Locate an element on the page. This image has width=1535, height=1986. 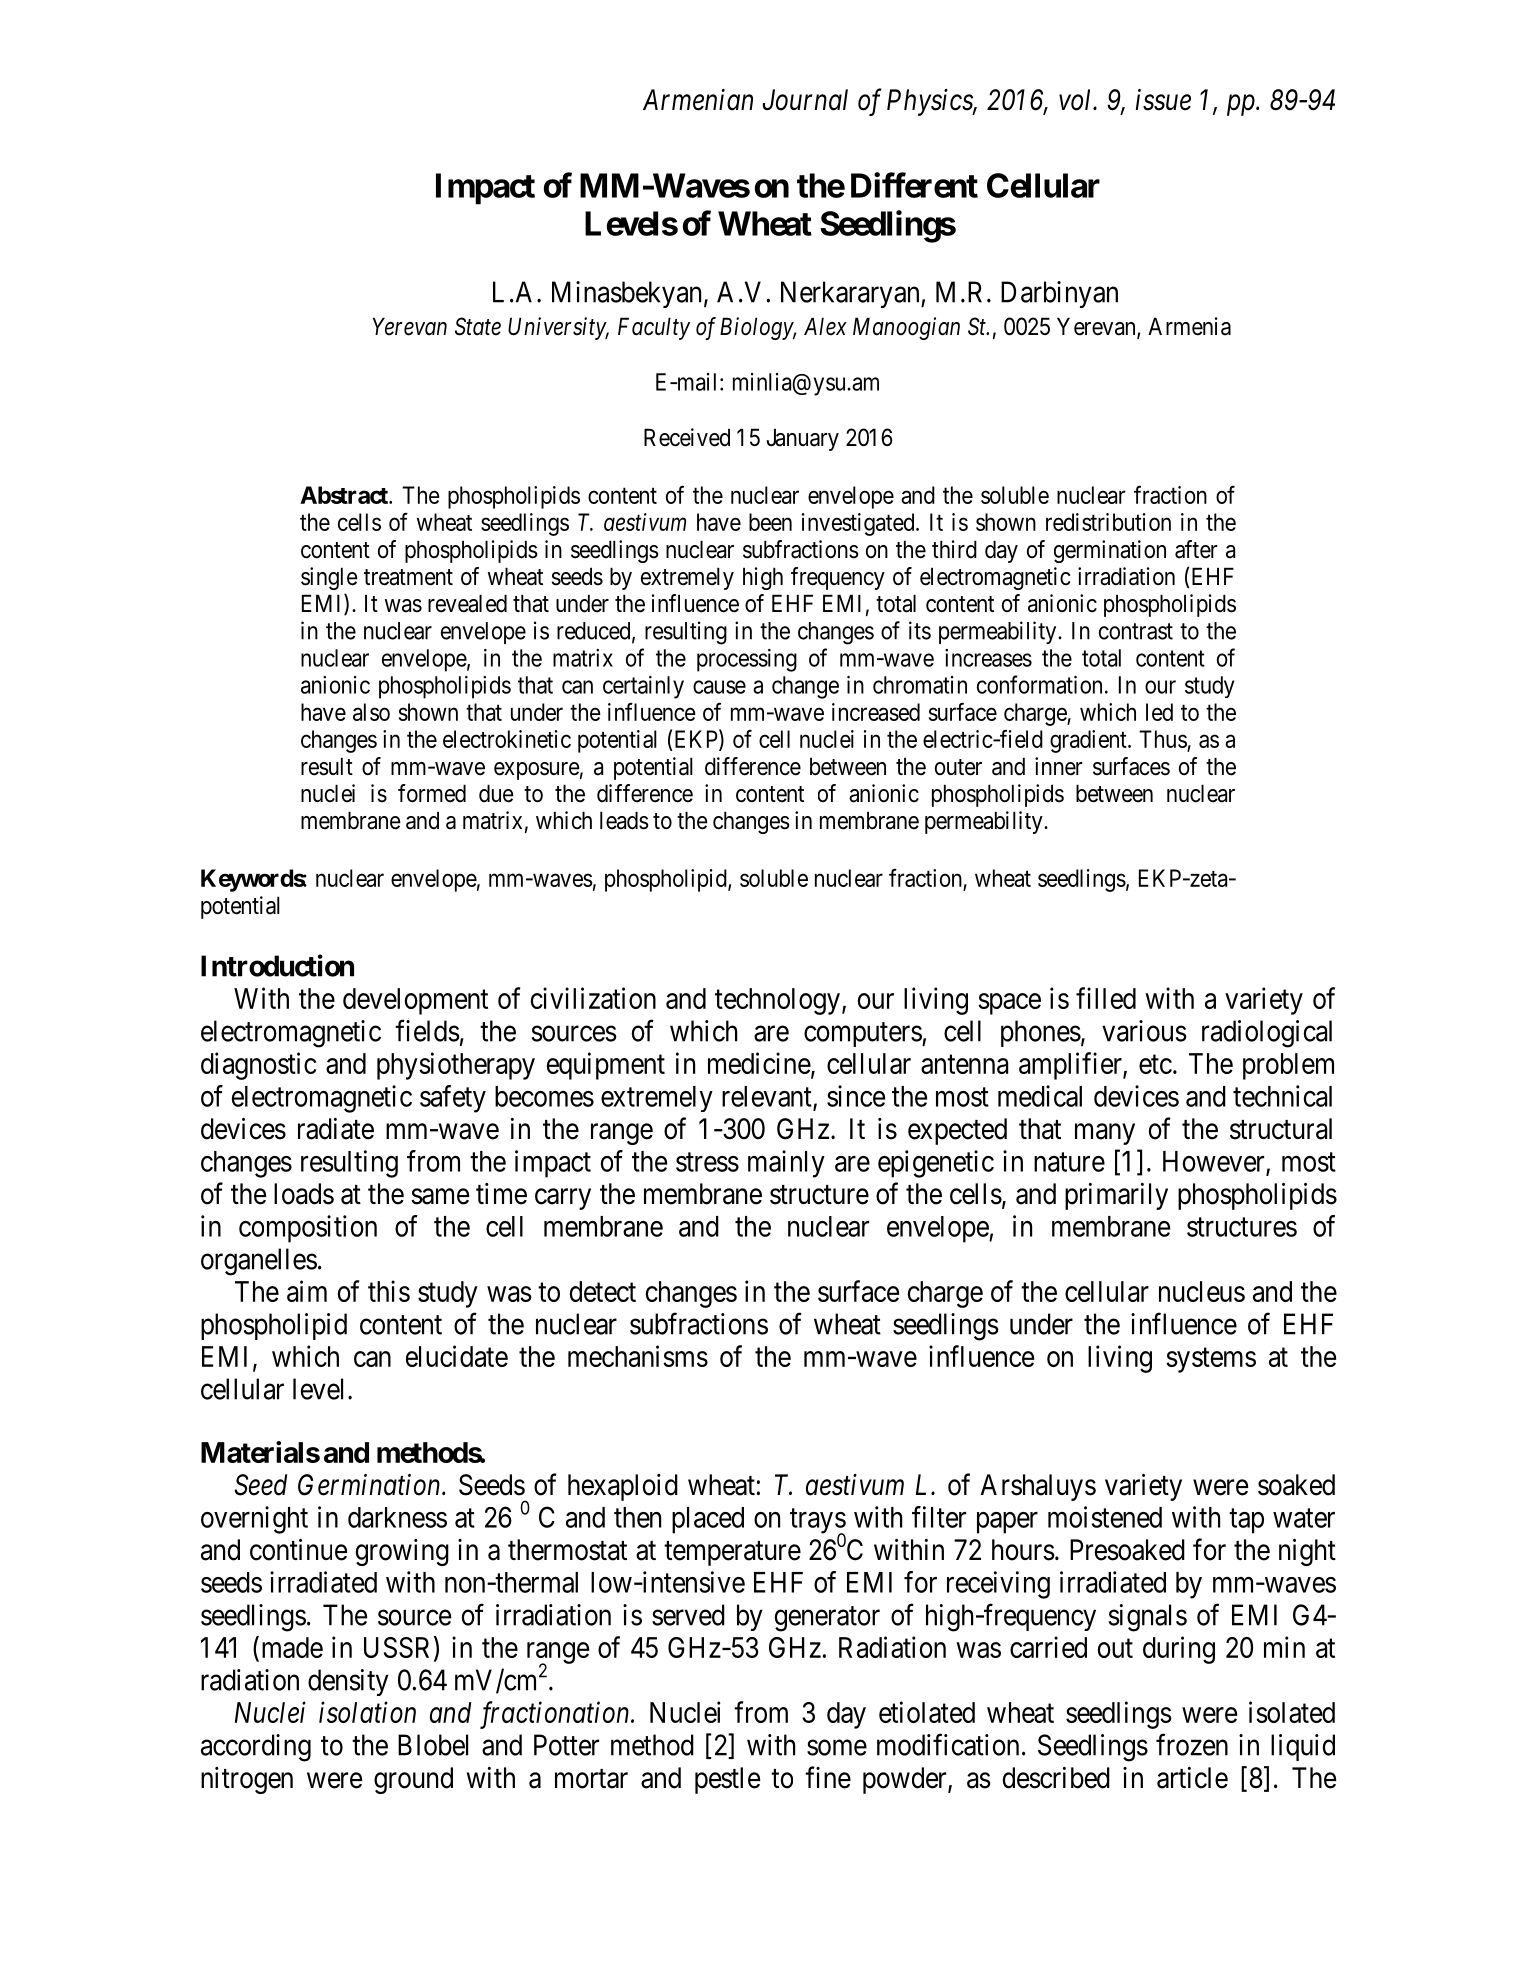
development is located at coordinates (415, 1001).
